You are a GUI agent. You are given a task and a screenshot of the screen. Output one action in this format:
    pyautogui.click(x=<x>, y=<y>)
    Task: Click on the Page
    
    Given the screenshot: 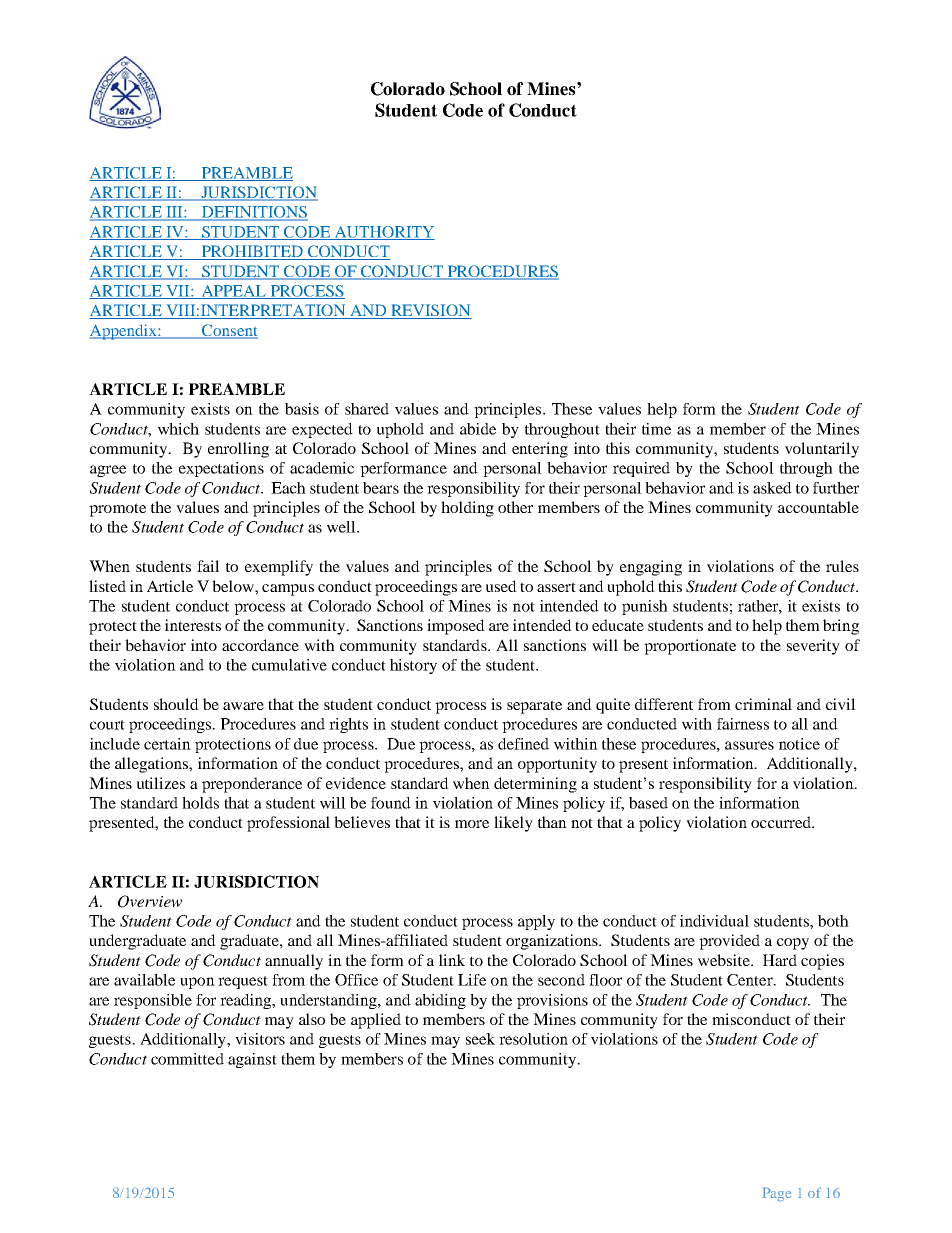 What is the action you would take?
    pyautogui.click(x=776, y=1194)
